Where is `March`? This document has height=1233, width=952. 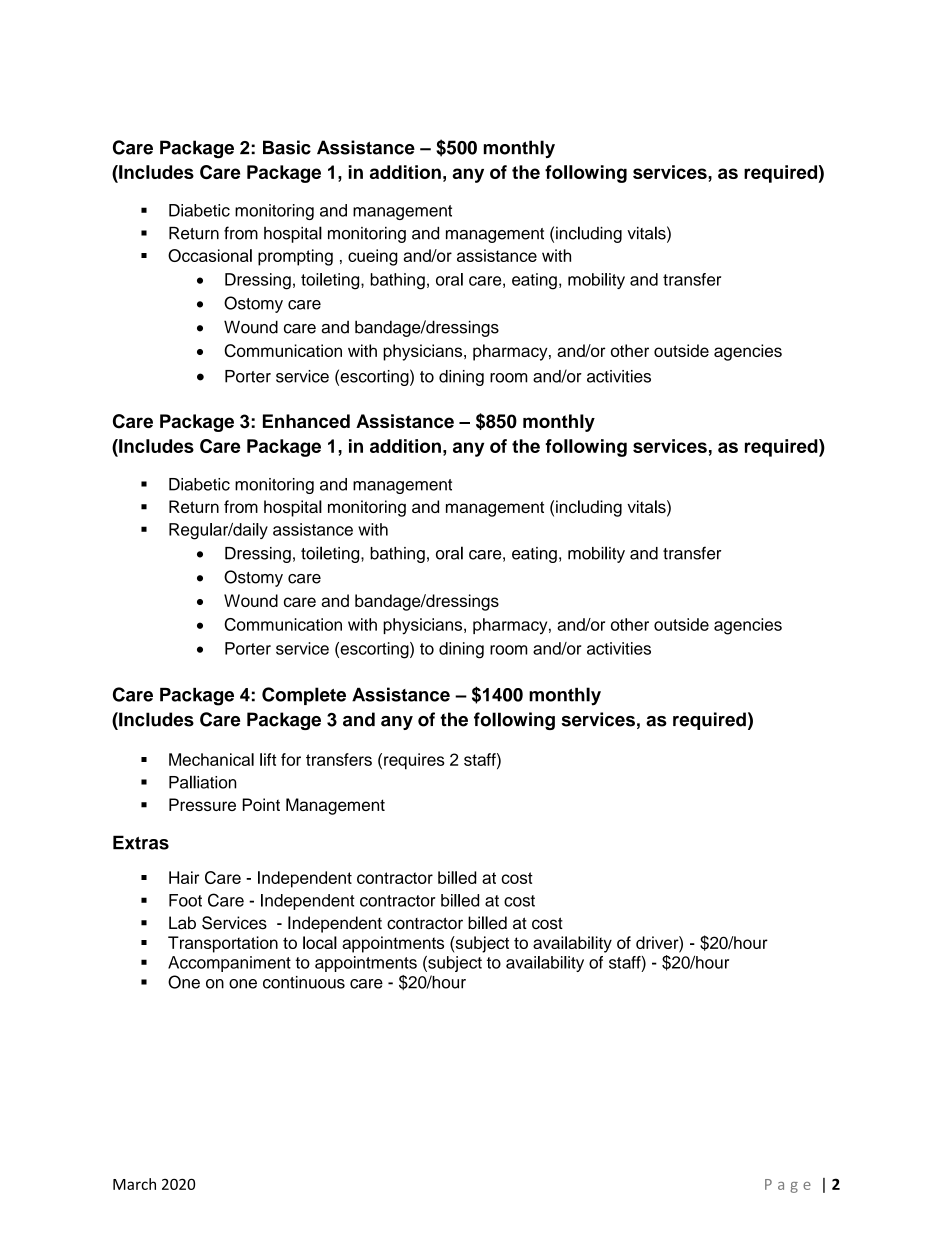 March is located at coordinates (134, 1184).
